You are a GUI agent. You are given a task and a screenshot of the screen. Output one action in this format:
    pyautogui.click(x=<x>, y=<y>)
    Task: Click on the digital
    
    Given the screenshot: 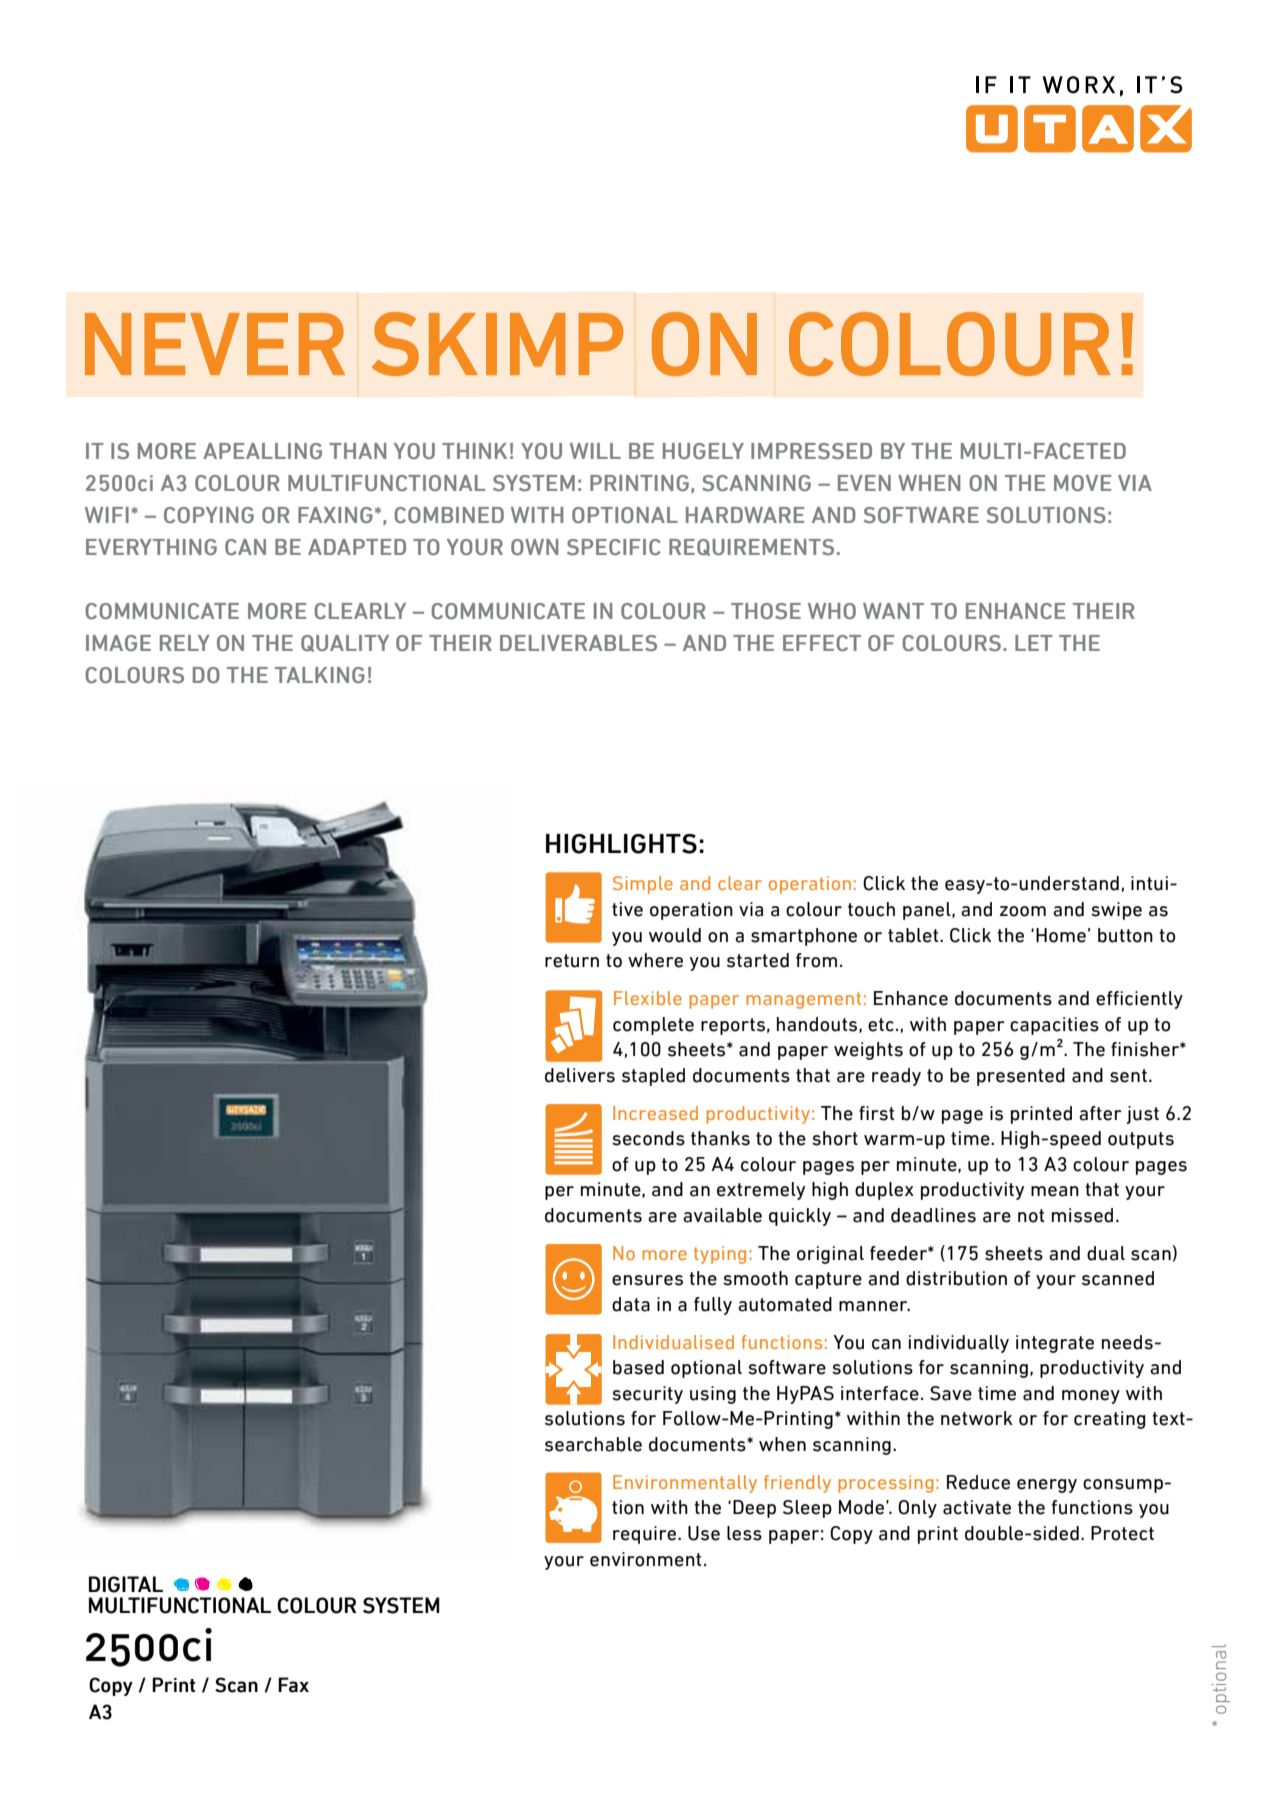 What is the action you would take?
    pyautogui.click(x=126, y=1584)
